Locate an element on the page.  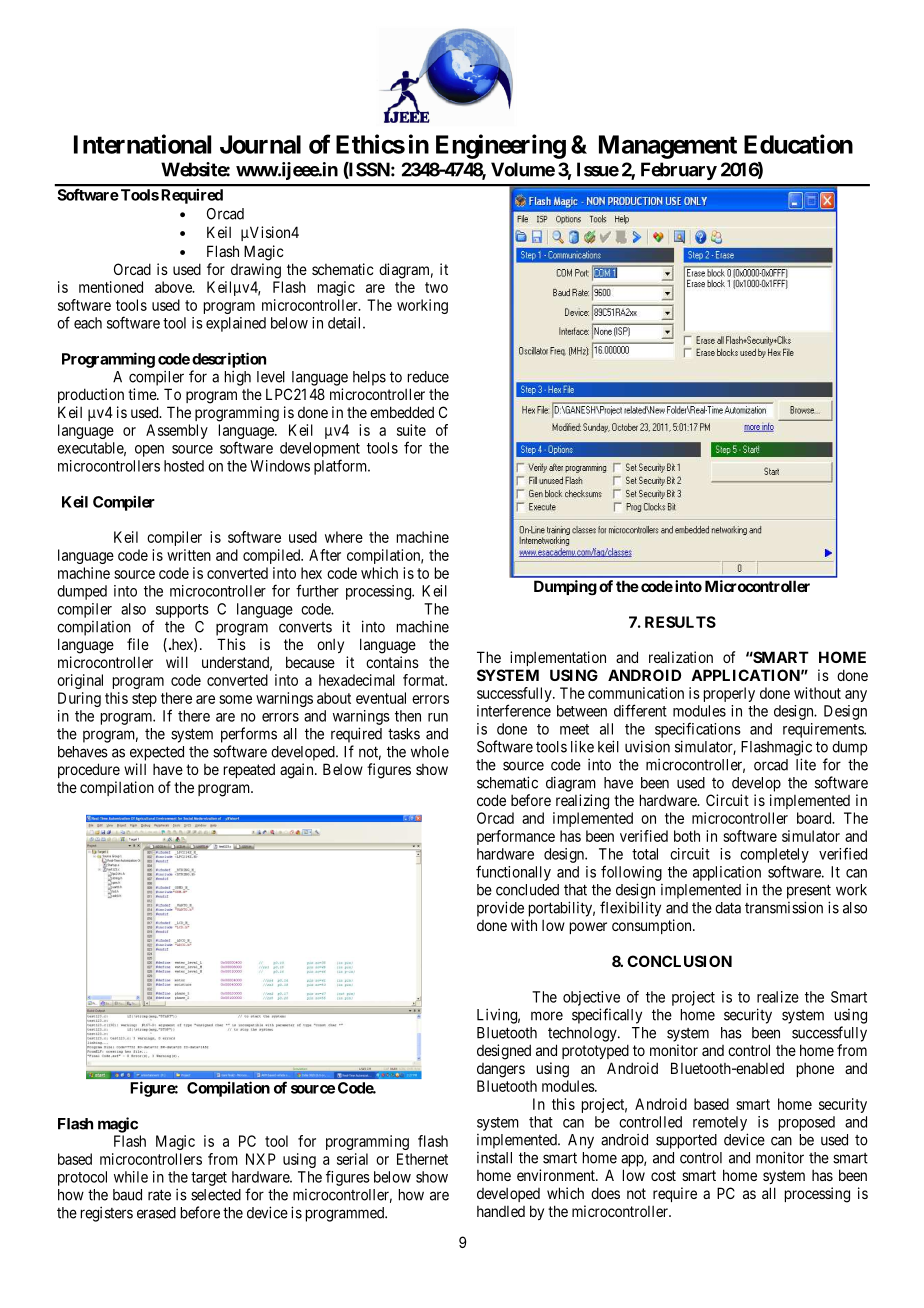
two is located at coordinates (436, 287).
